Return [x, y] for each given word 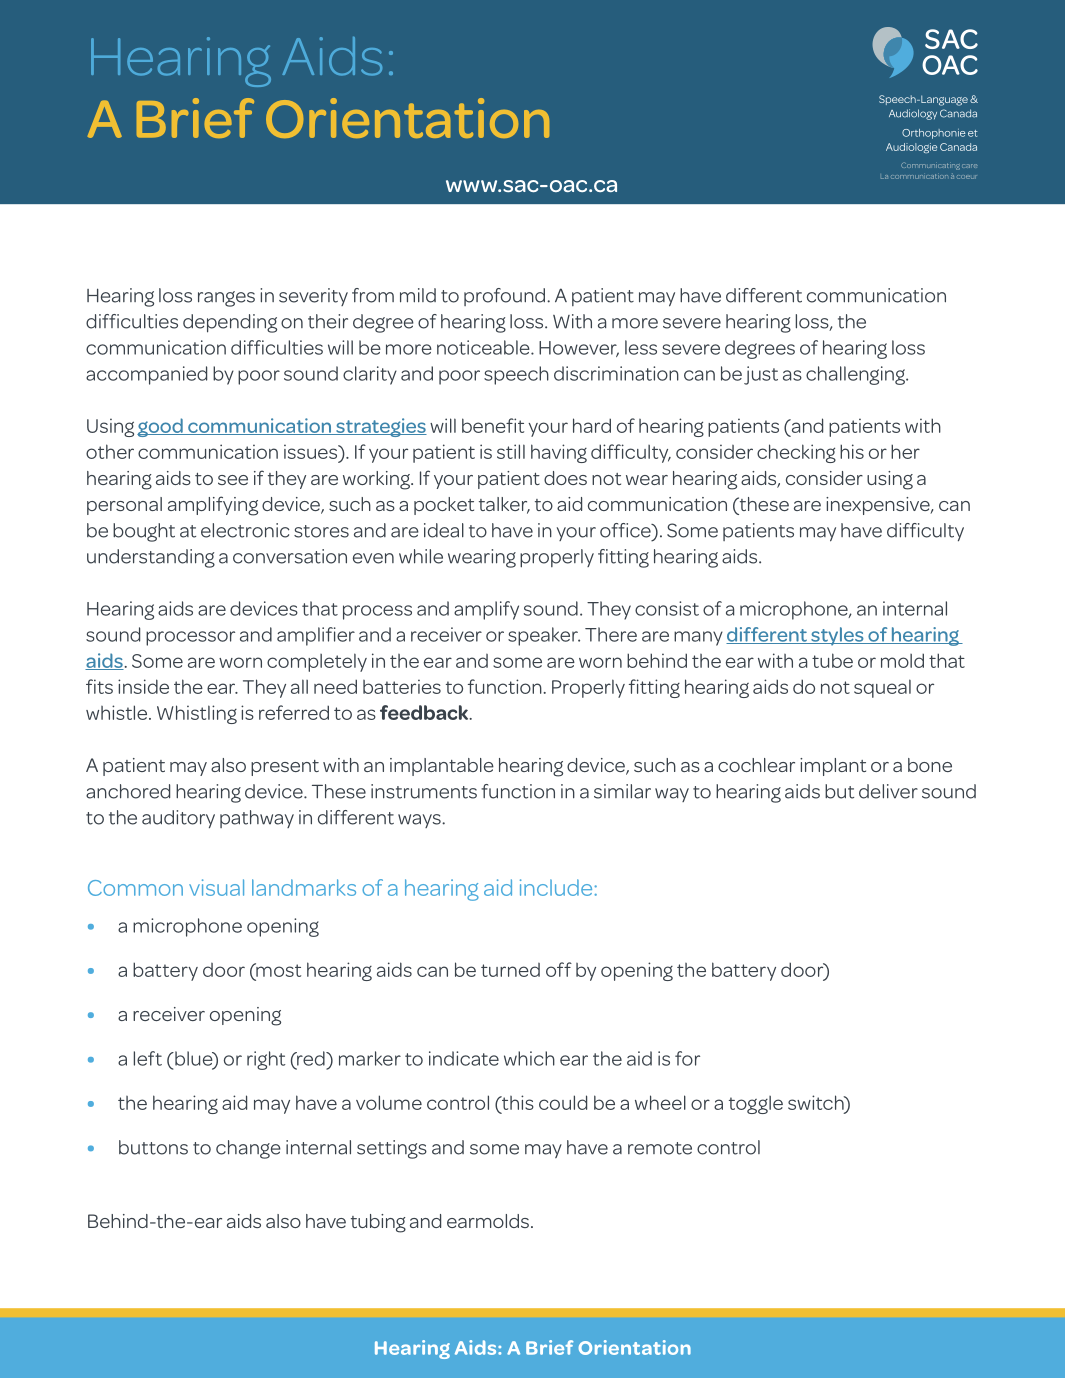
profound [506, 297]
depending [230, 323]
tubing [378, 1223]
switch [817, 1104]
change [248, 1149]
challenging [856, 375]
